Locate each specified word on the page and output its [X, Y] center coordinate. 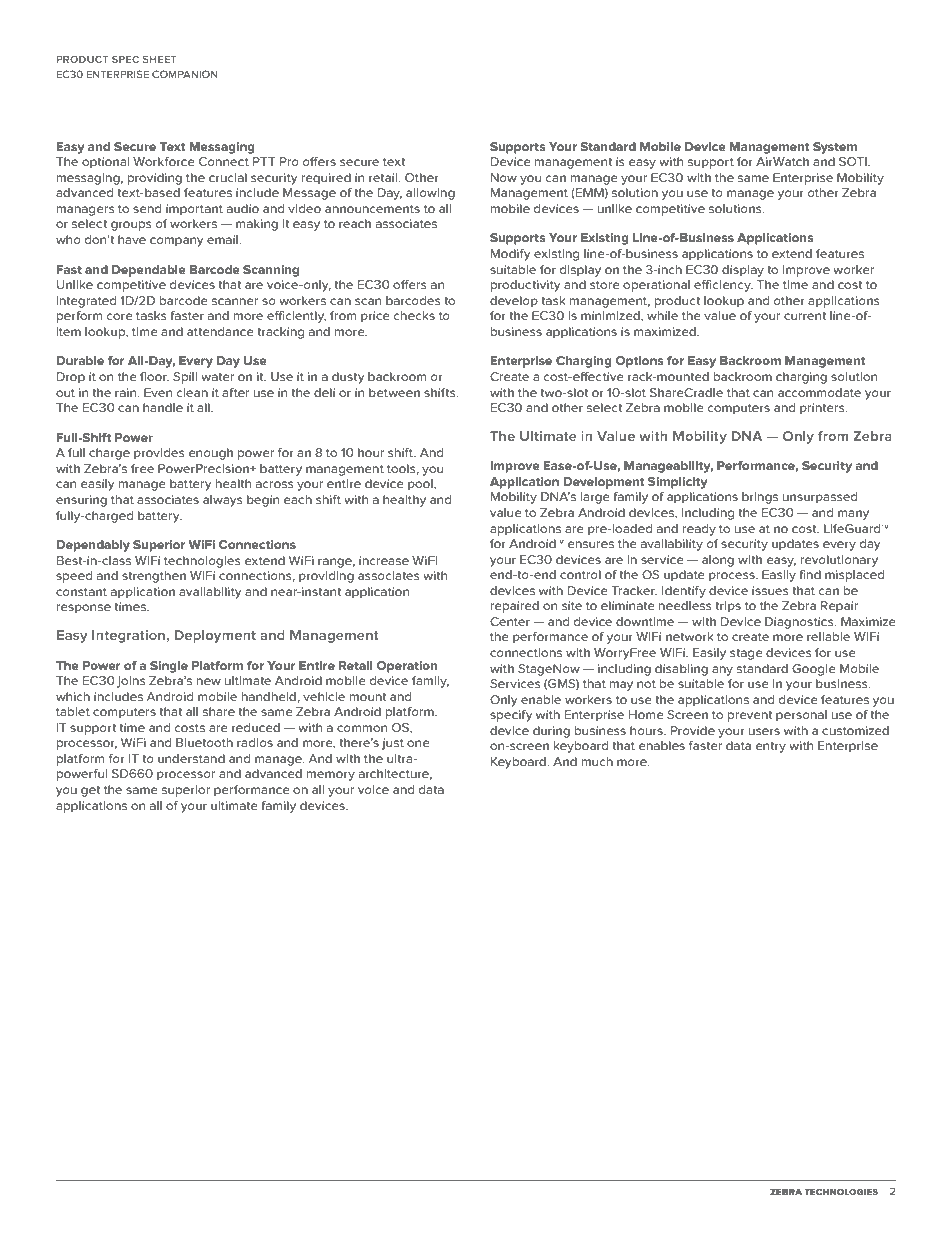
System [835, 148]
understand [191, 758]
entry [771, 747]
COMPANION [185, 74]
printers [823, 409]
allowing [430, 194]
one [418, 743]
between [394, 392]
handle [163, 407]
